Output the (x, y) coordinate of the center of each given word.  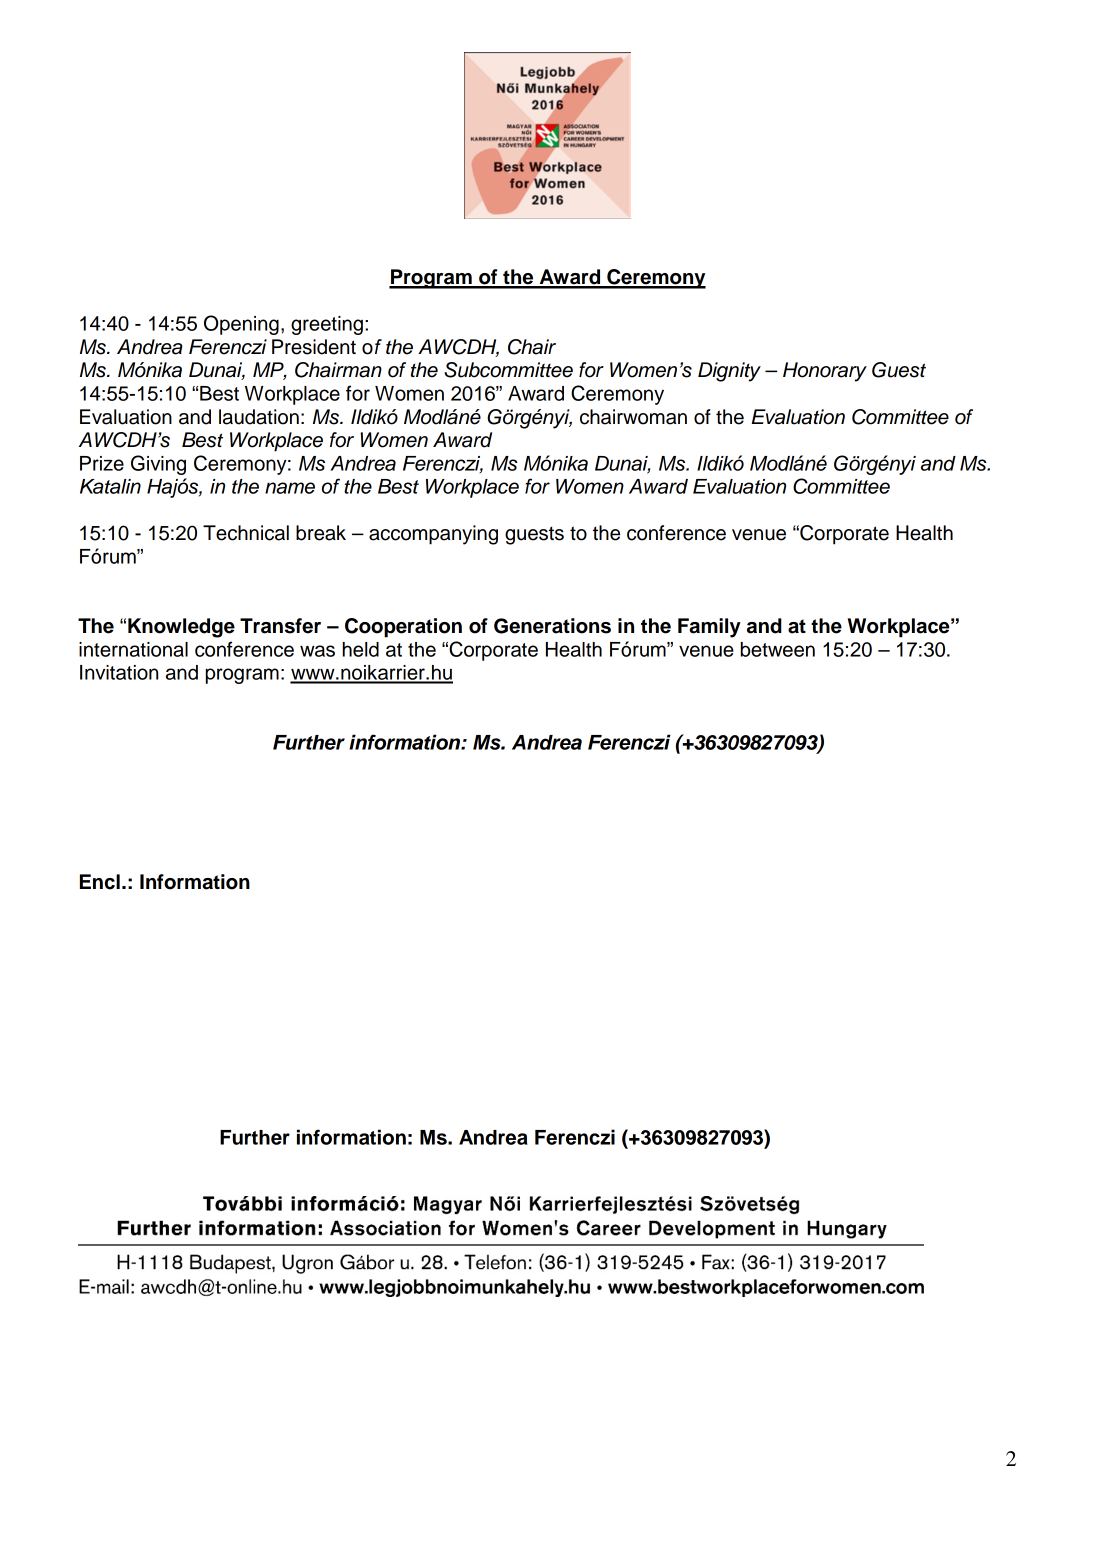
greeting (327, 325)
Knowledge (181, 628)
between (778, 649)
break (321, 533)
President (314, 347)
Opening (241, 325)
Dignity (729, 372)
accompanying (433, 535)
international (133, 649)
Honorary (825, 372)
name (290, 488)
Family (709, 628)
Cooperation (403, 628)
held (360, 649)
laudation (259, 417)
